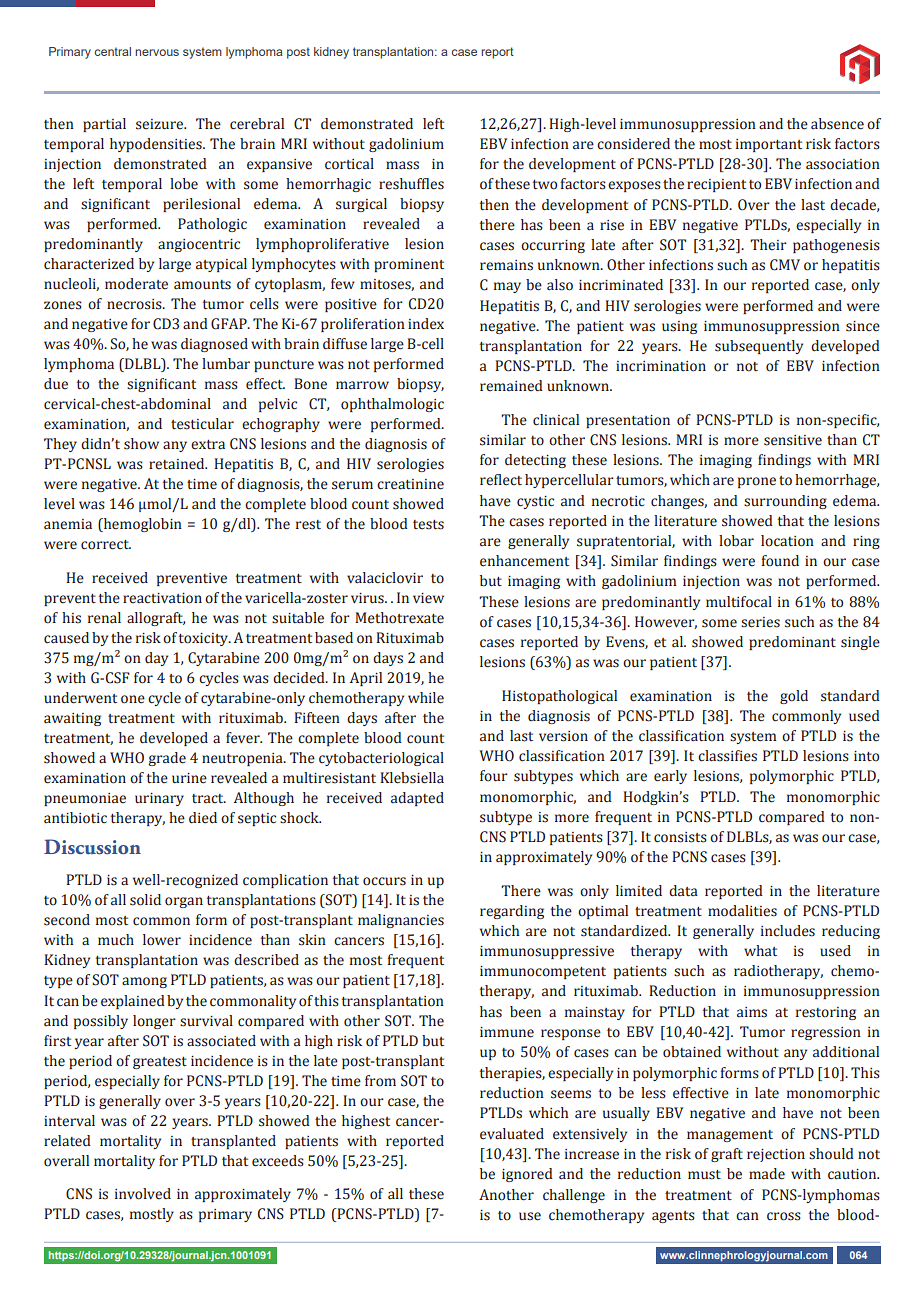  I want to click on cortical, so click(349, 164).
